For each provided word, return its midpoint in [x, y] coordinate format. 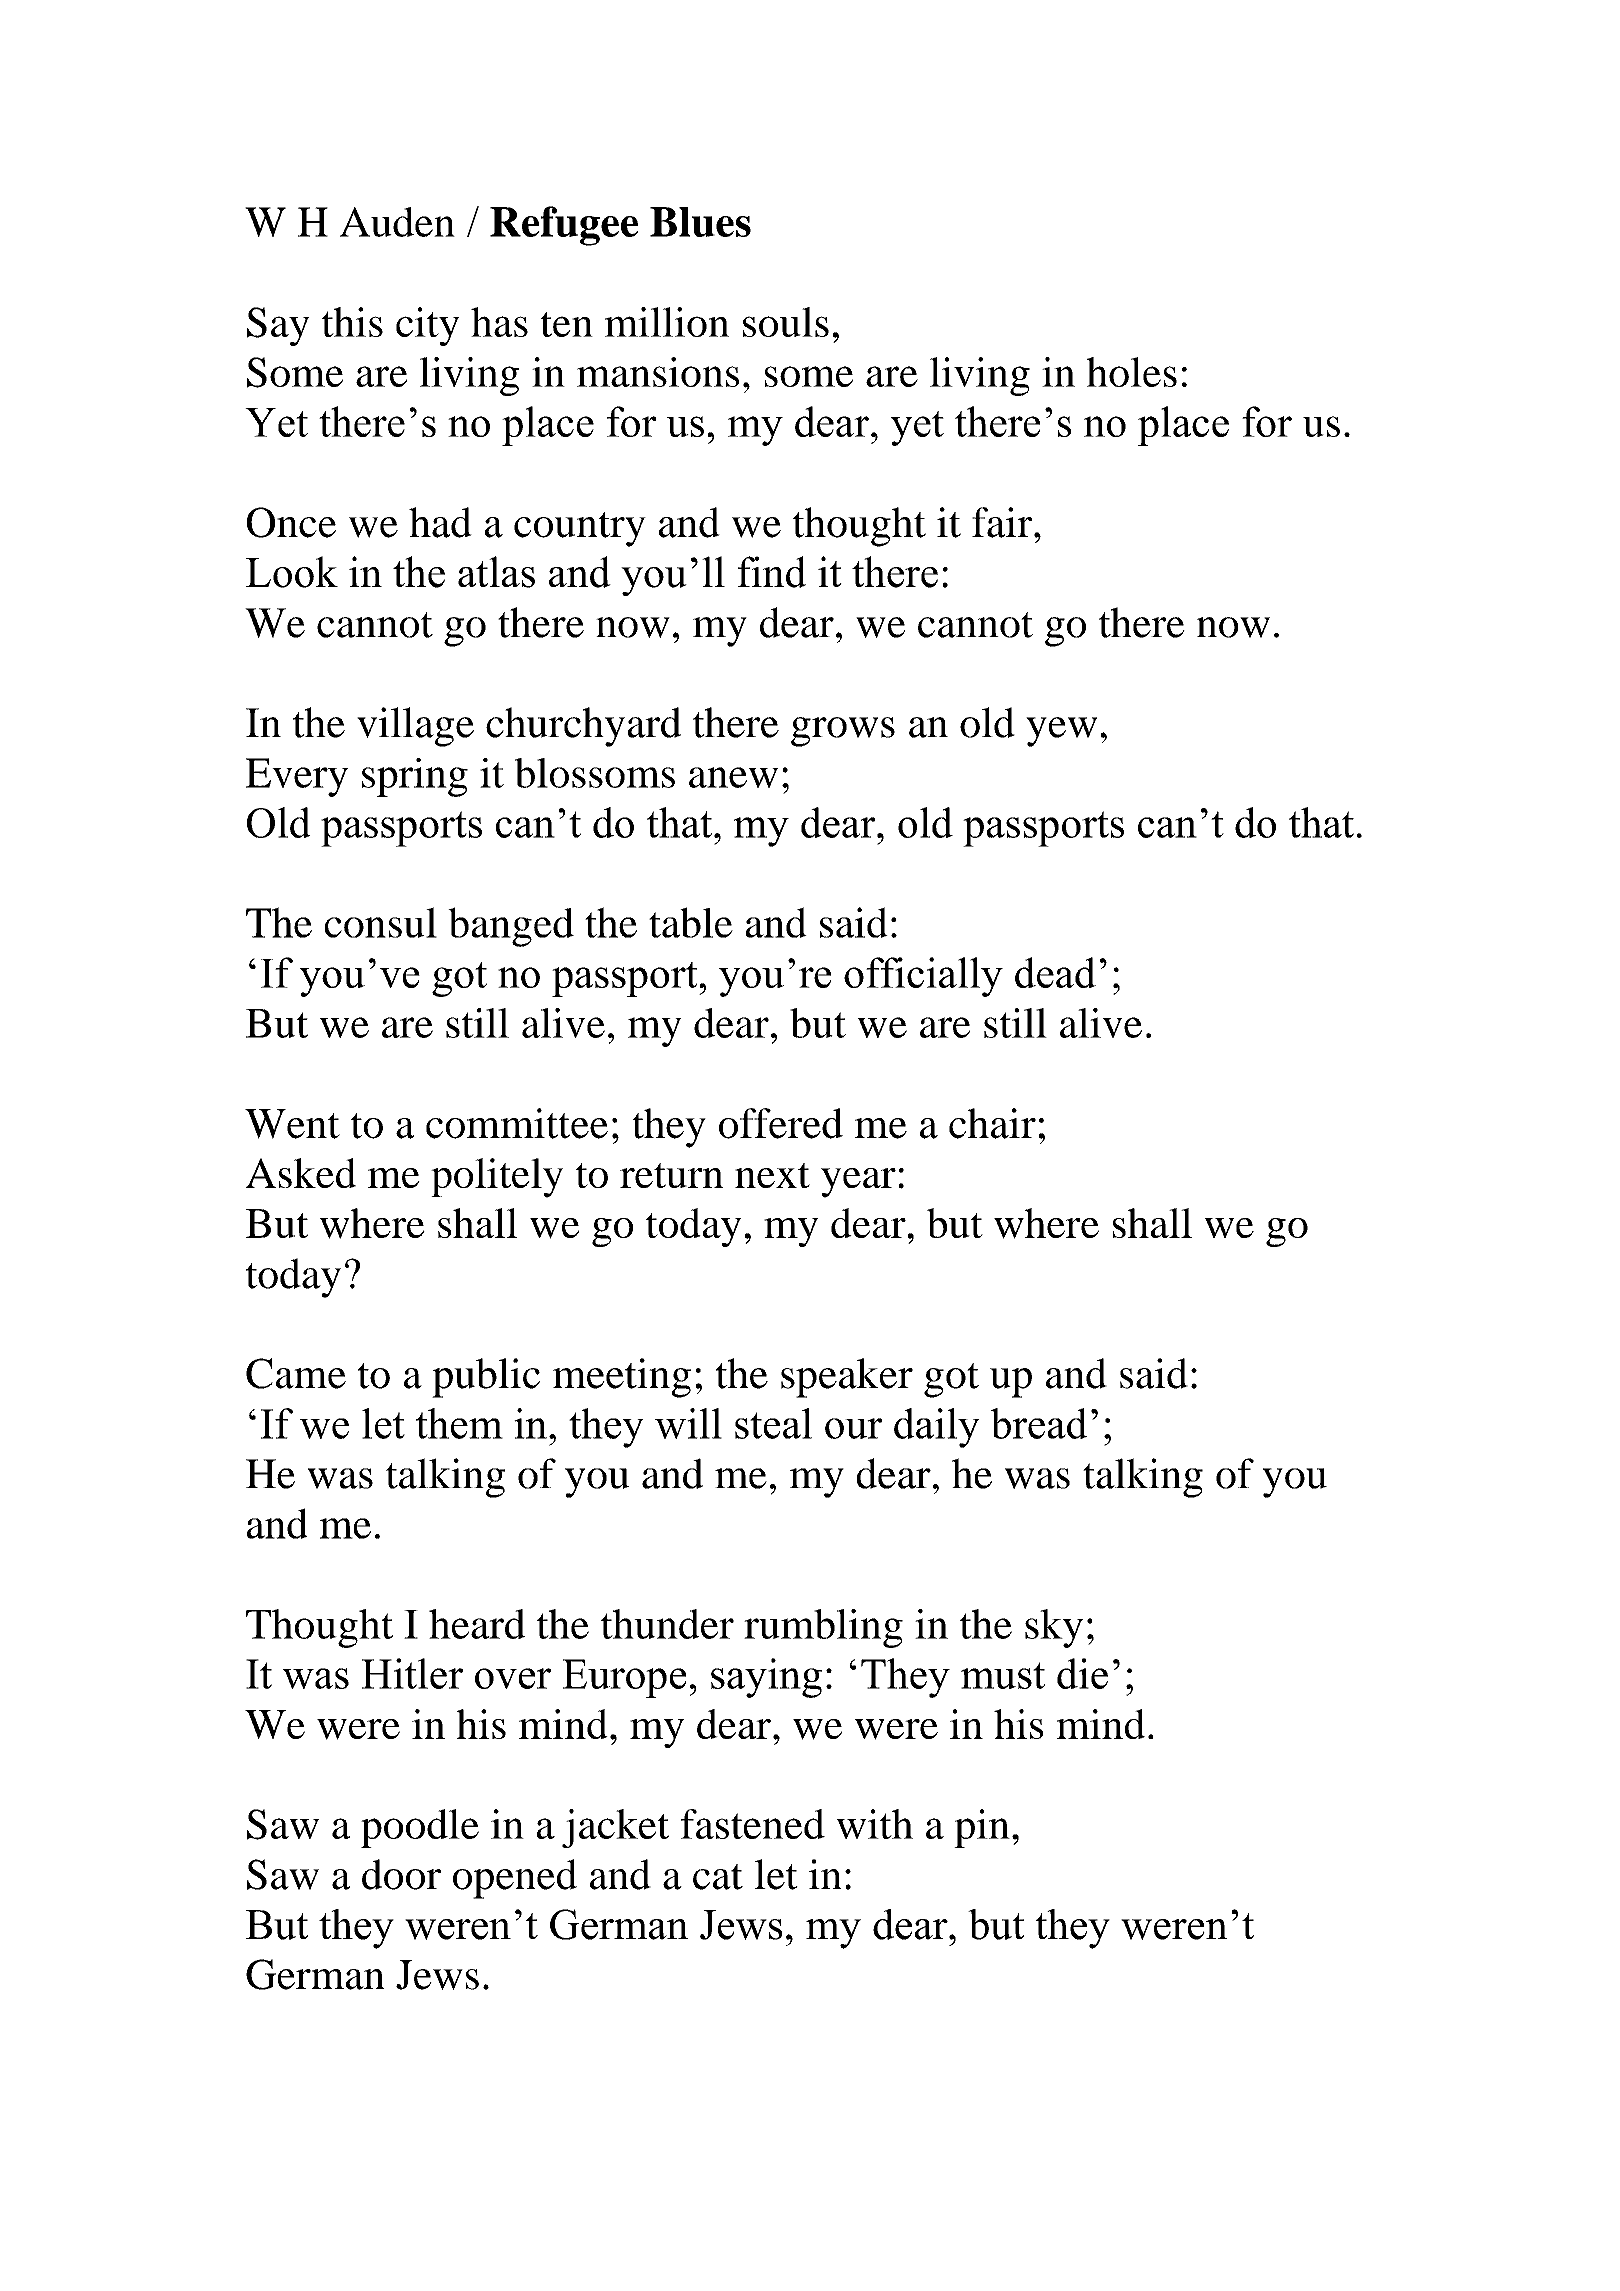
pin [982, 1828]
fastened [753, 1824]
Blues [700, 222]
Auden [397, 222]
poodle [420, 1828]
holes [1132, 372]
